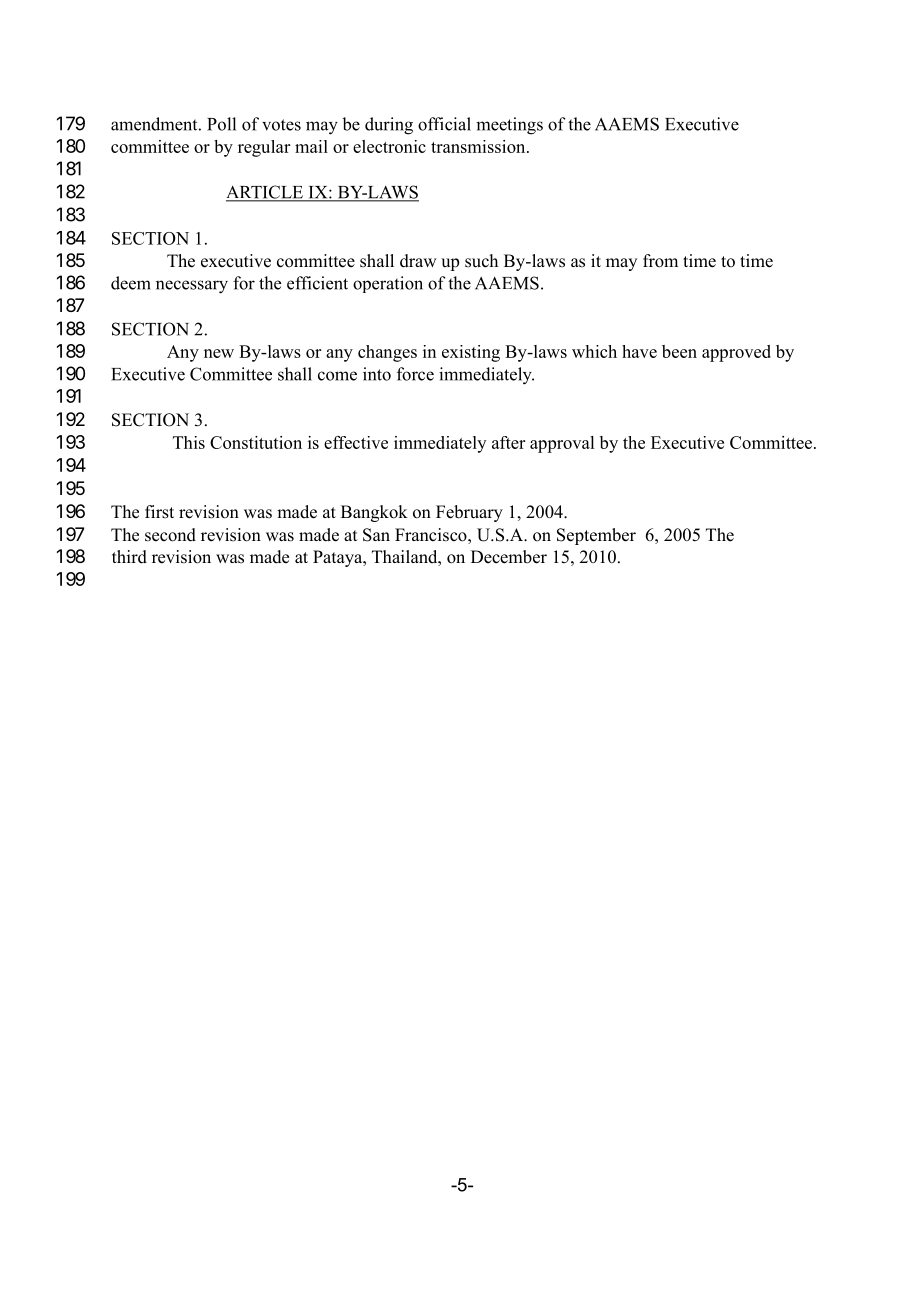  I want to click on second, so click(170, 535).
